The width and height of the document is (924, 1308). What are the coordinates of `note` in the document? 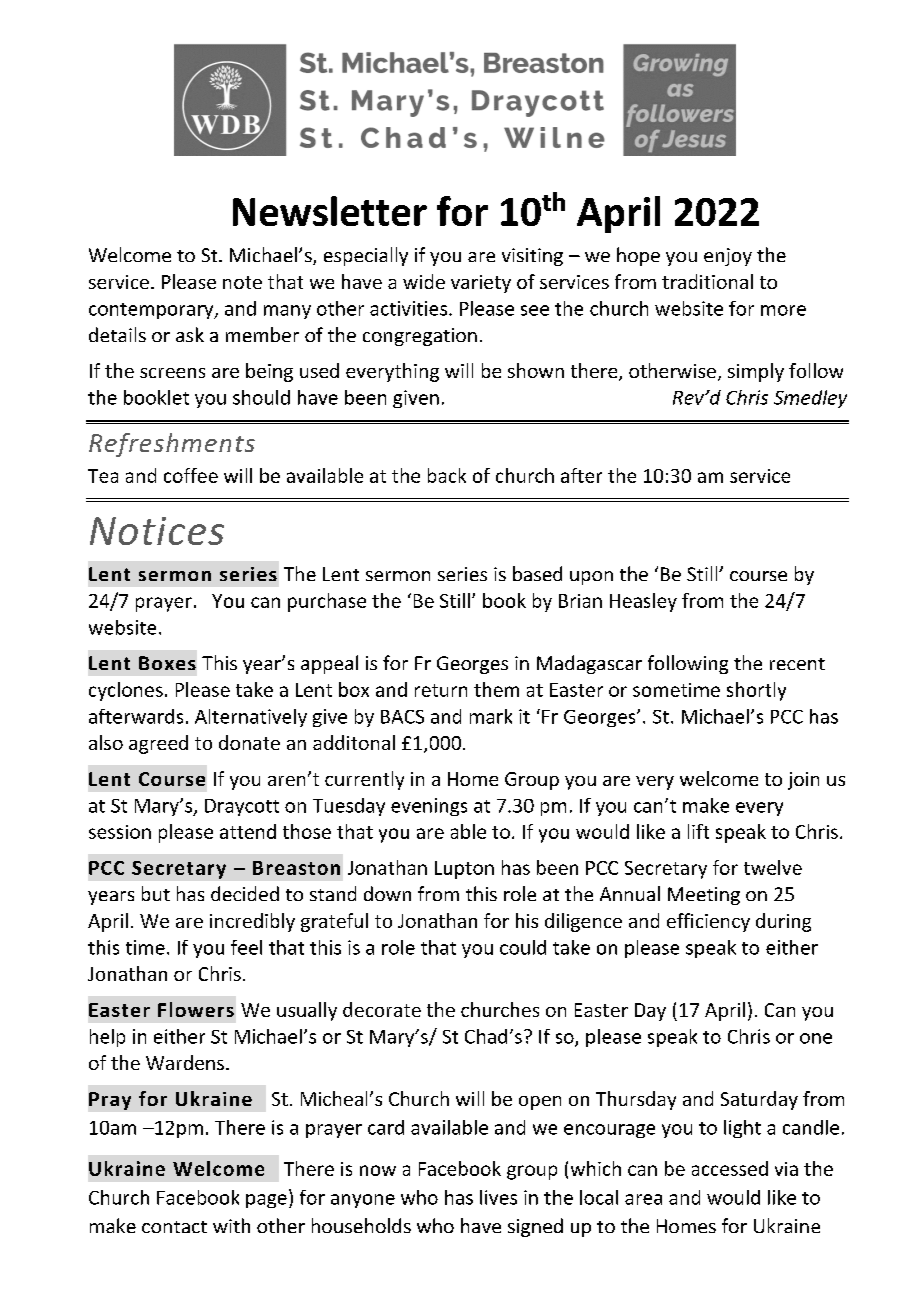 It's located at (242, 282).
